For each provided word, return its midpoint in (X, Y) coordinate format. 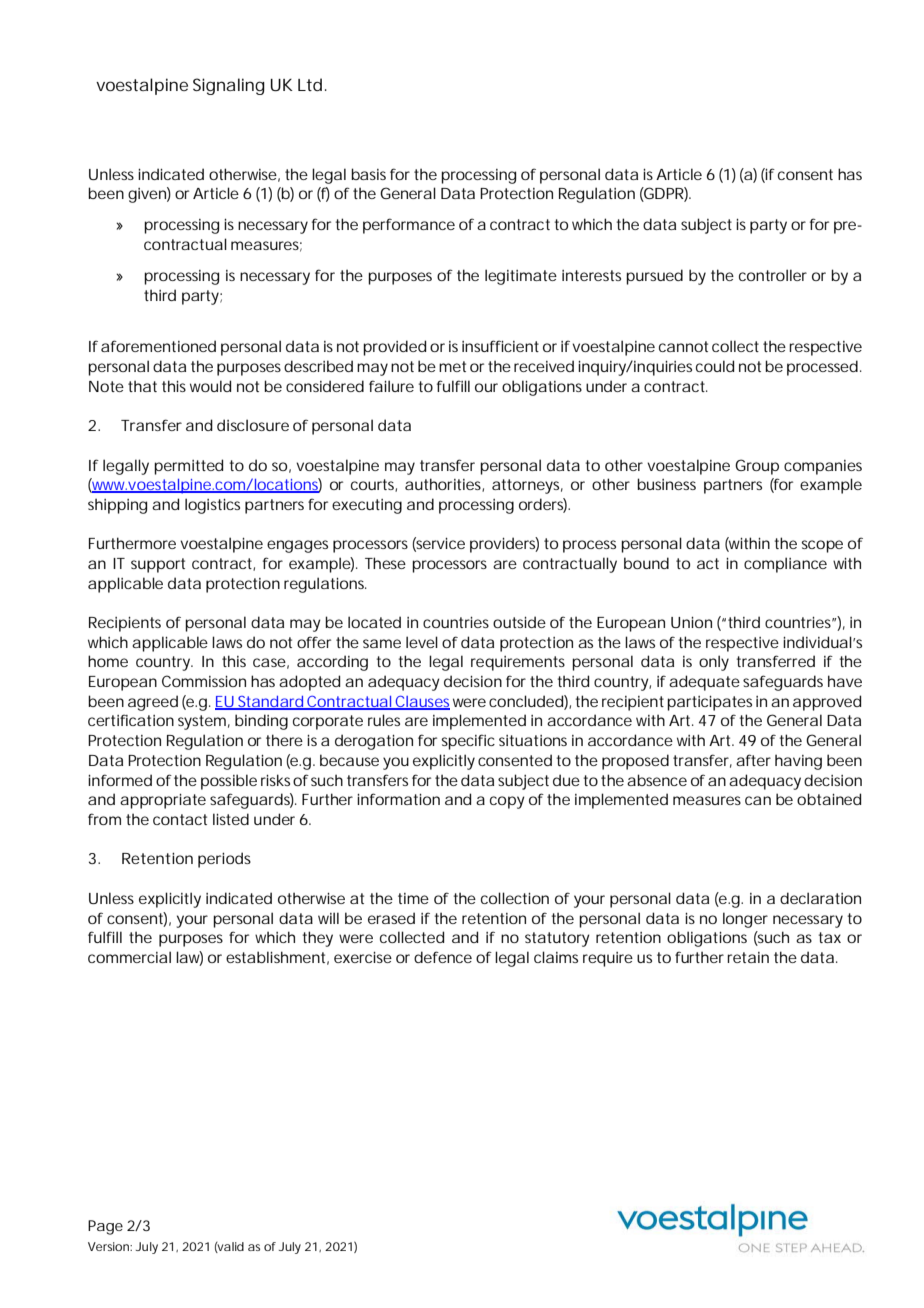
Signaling (229, 86)
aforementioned (158, 346)
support (158, 565)
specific (468, 742)
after (753, 760)
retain (748, 957)
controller (773, 275)
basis (368, 174)
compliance (785, 565)
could (715, 366)
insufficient (500, 346)
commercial (129, 957)
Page (105, 1227)
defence (443, 957)
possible (229, 782)
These (385, 563)
